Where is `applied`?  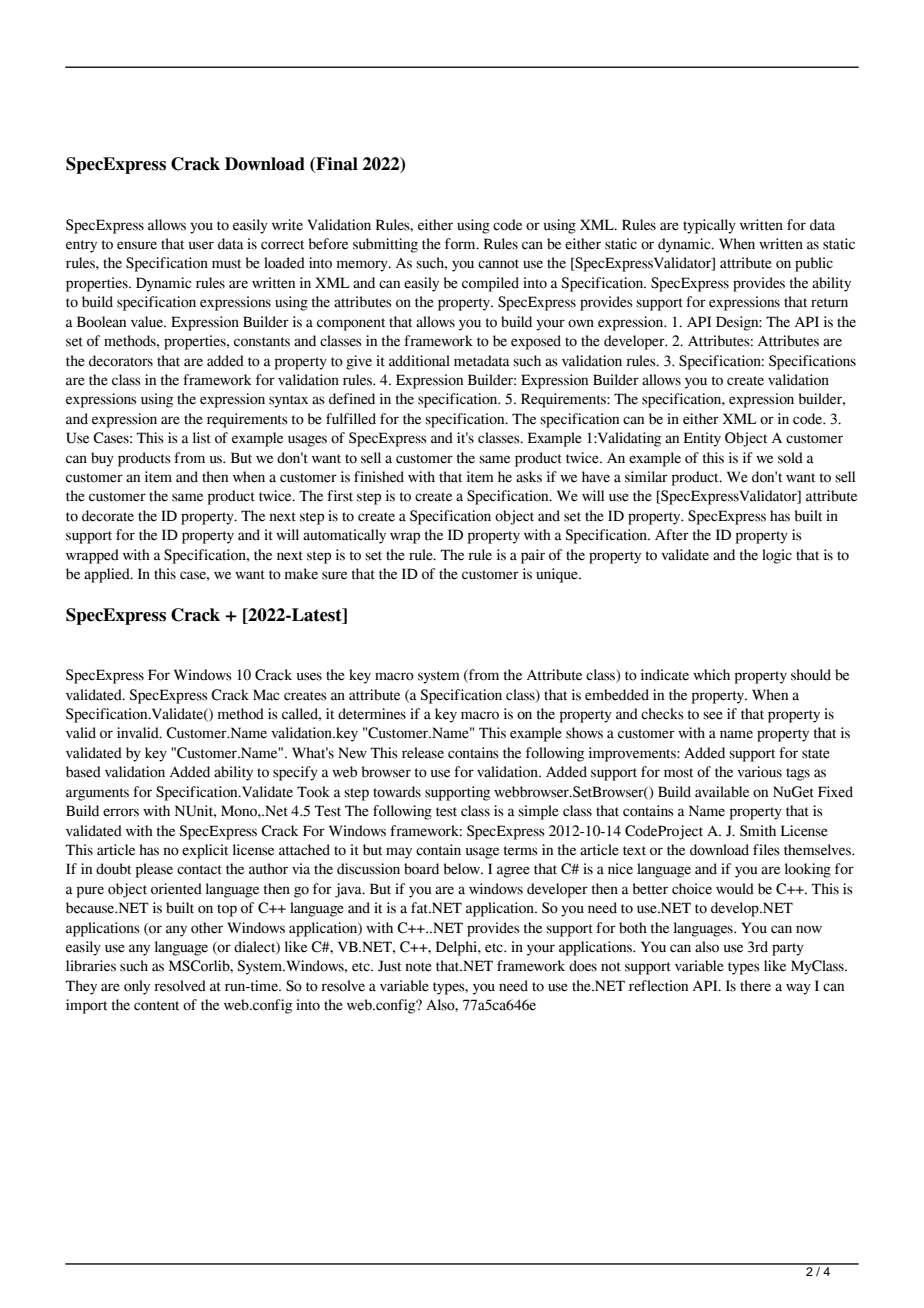 applied is located at coordinates (108, 575).
